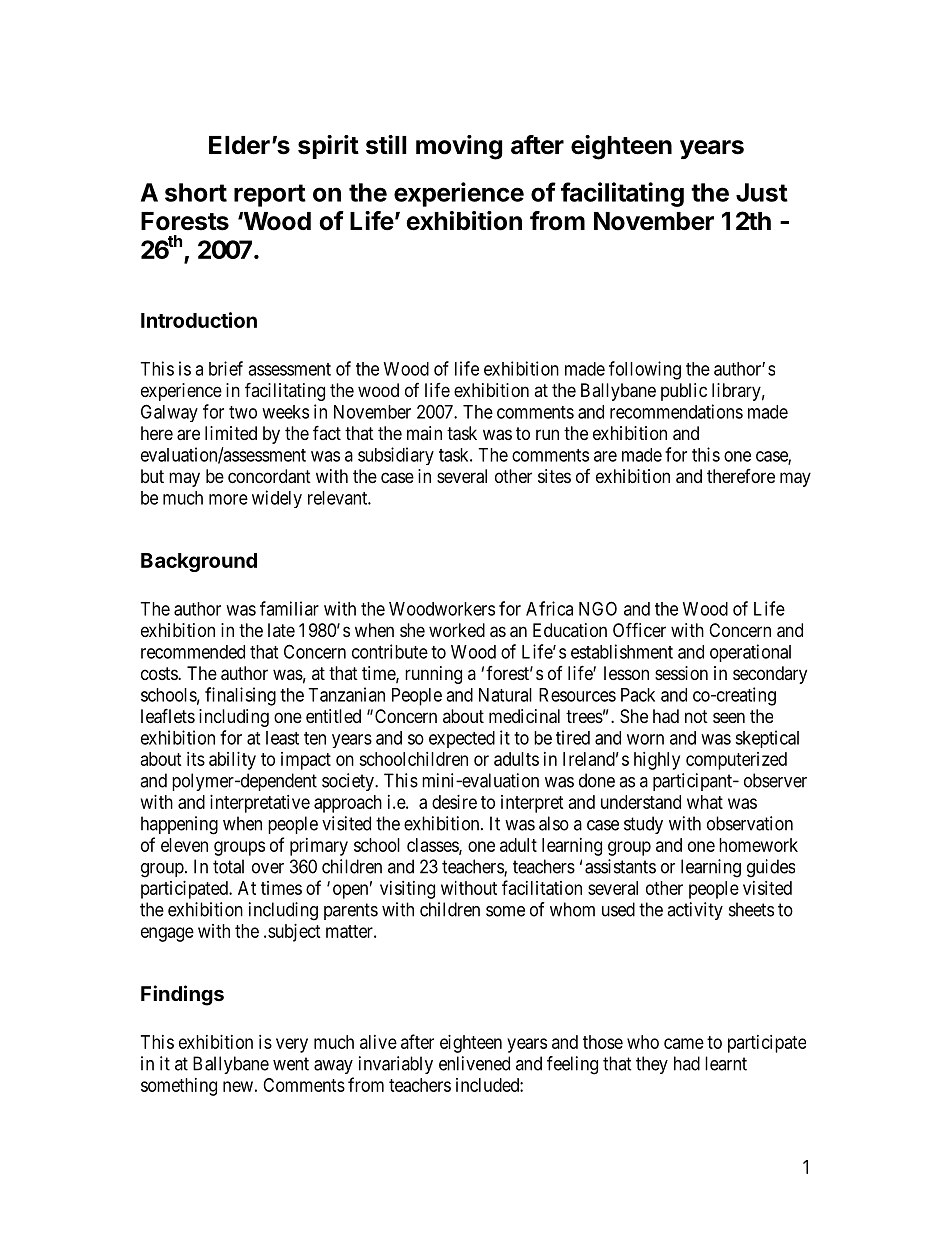 The width and height of the screenshot is (952, 1233). Describe the element at coordinates (684, 392) in the screenshot. I see `public` at that location.
